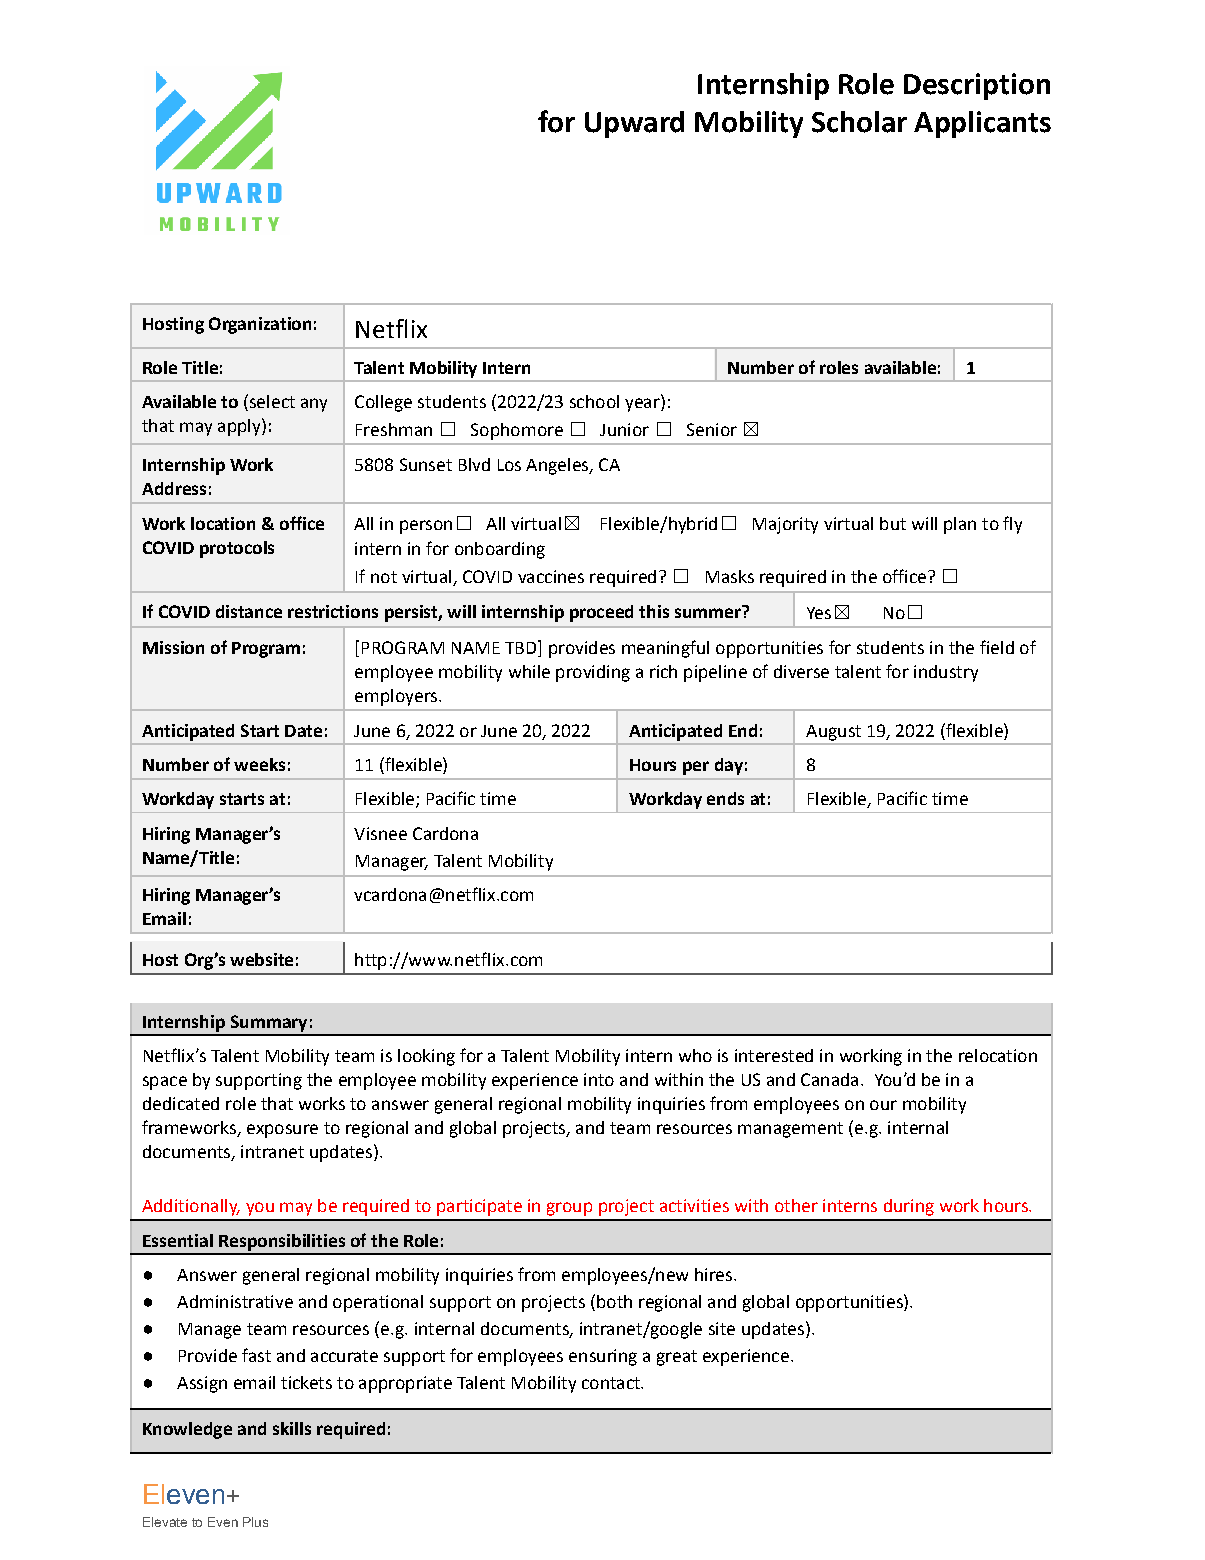  Describe the element at coordinates (859, 122) in the screenshot. I see `Scholar` at that location.
